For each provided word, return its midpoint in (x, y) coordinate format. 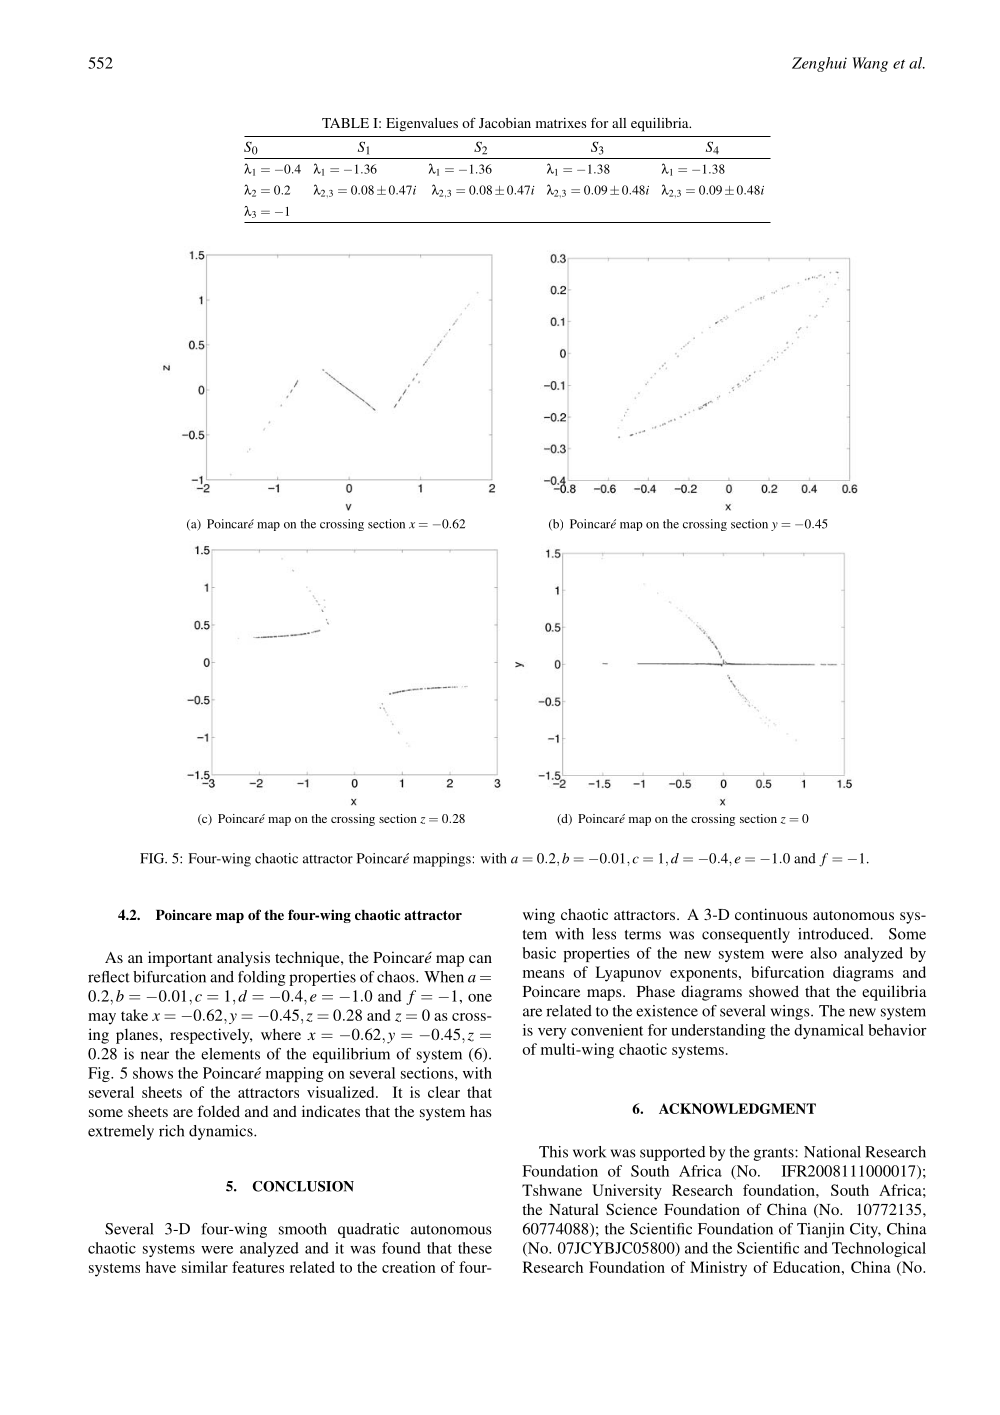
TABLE (345, 123)
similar (205, 1267)
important (180, 959)
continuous (771, 914)
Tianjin (820, 1230)
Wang (870, 64)
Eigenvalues (422, 125)
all (619, 123)
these (475, 1248)
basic (539, 953)
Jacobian (505, 123)
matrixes (561, 123)
